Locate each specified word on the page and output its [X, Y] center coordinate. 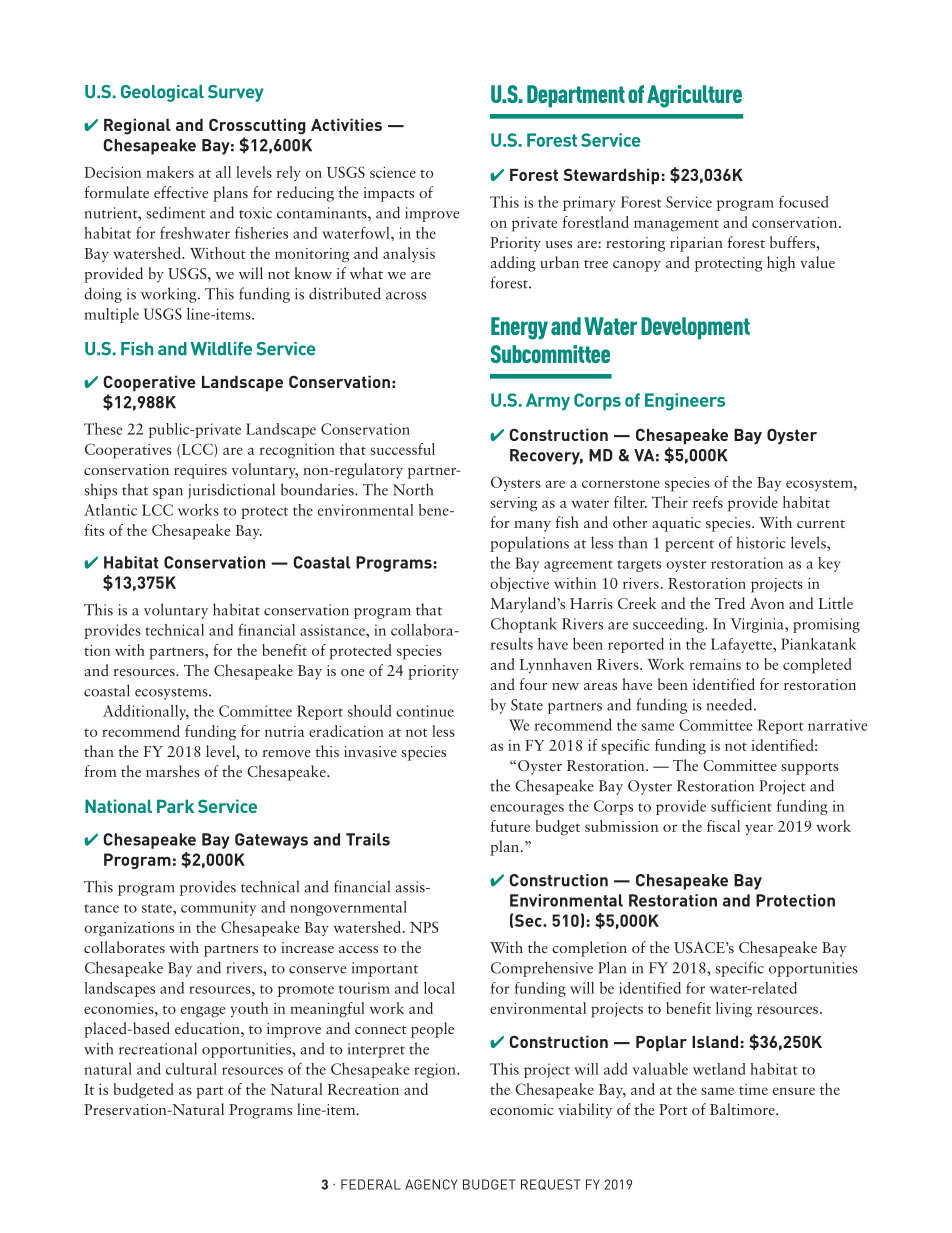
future [510, 826]
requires [200, 471]
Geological [162, 93]
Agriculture [694, 96]
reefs [708, 502]
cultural [191, 1069]
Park [175, 806]
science [393, 172]
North [413, 489]
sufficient [741, 805]
